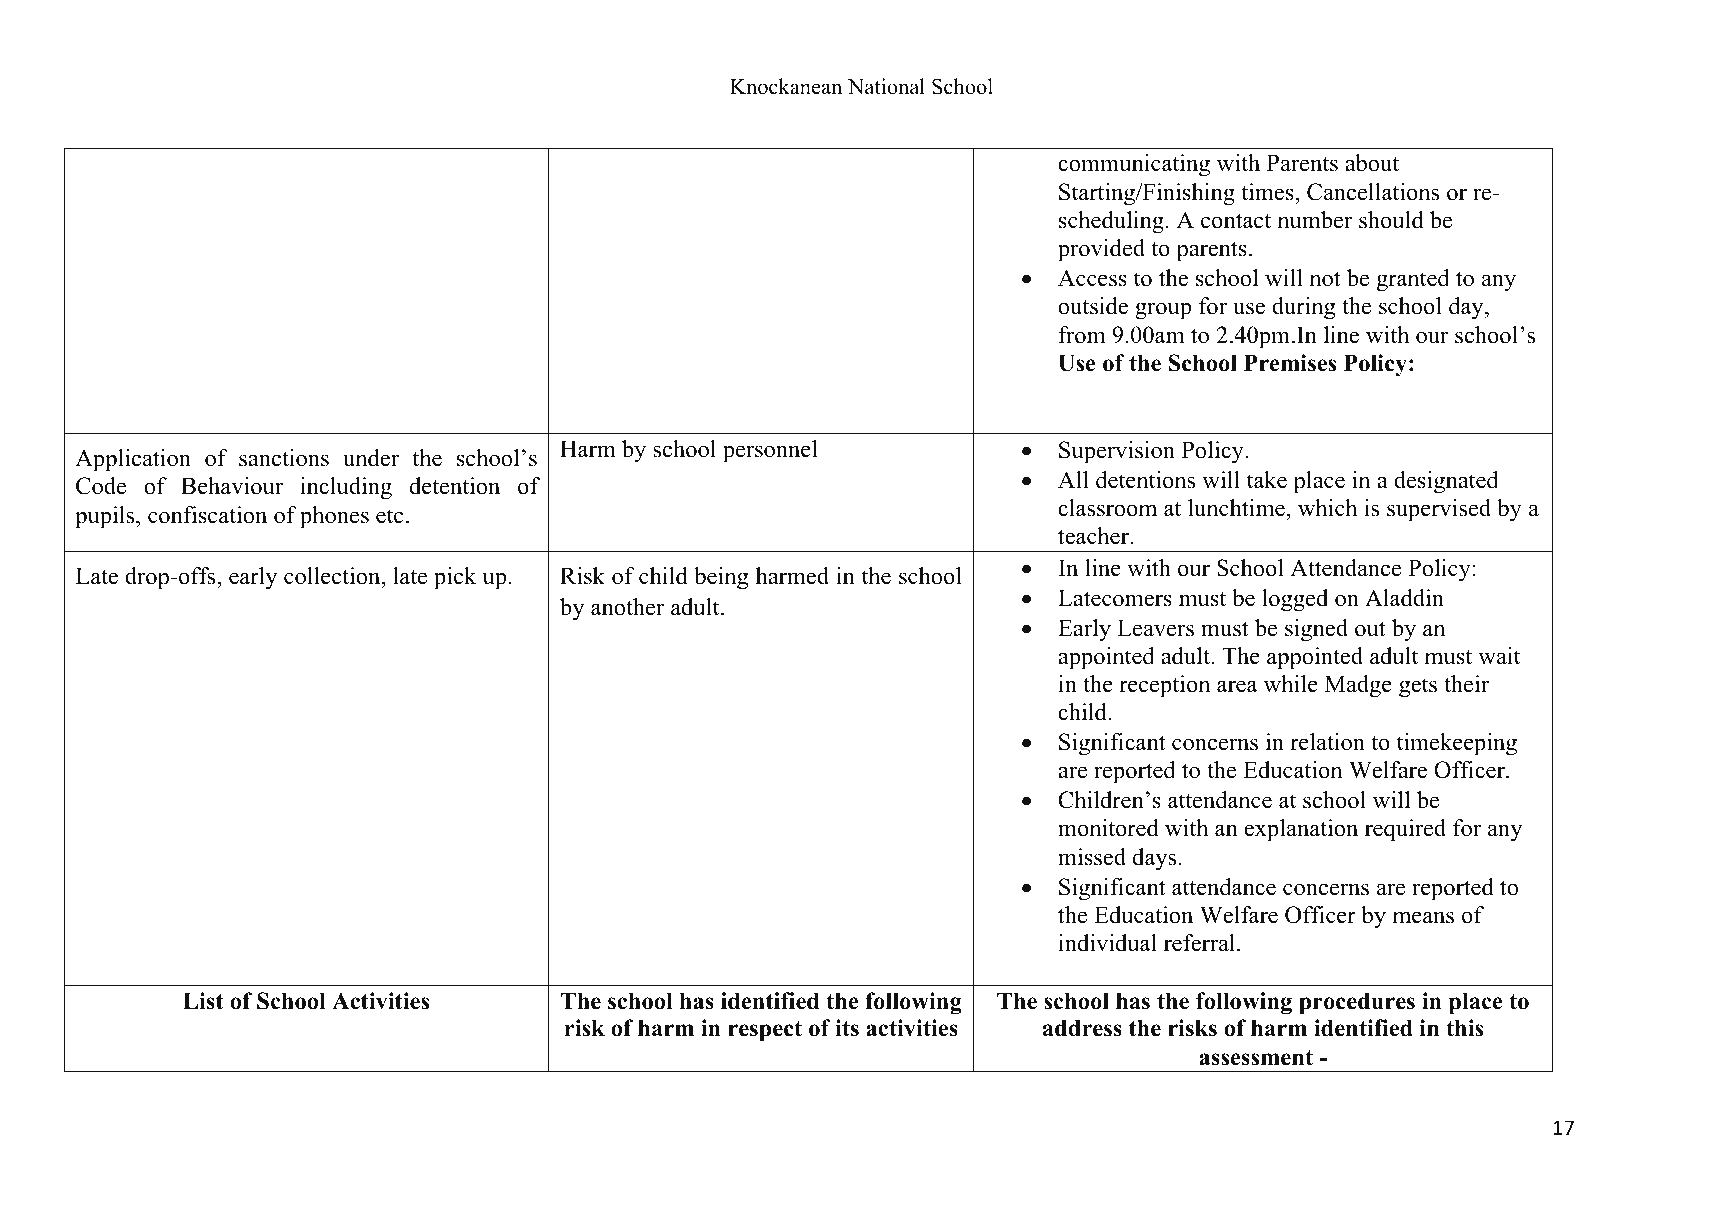 This page has height=1217, width=1721. What do you see at coordinates (1372, 163) in the page?
I see `about` at bounding box center [1372, 163].
